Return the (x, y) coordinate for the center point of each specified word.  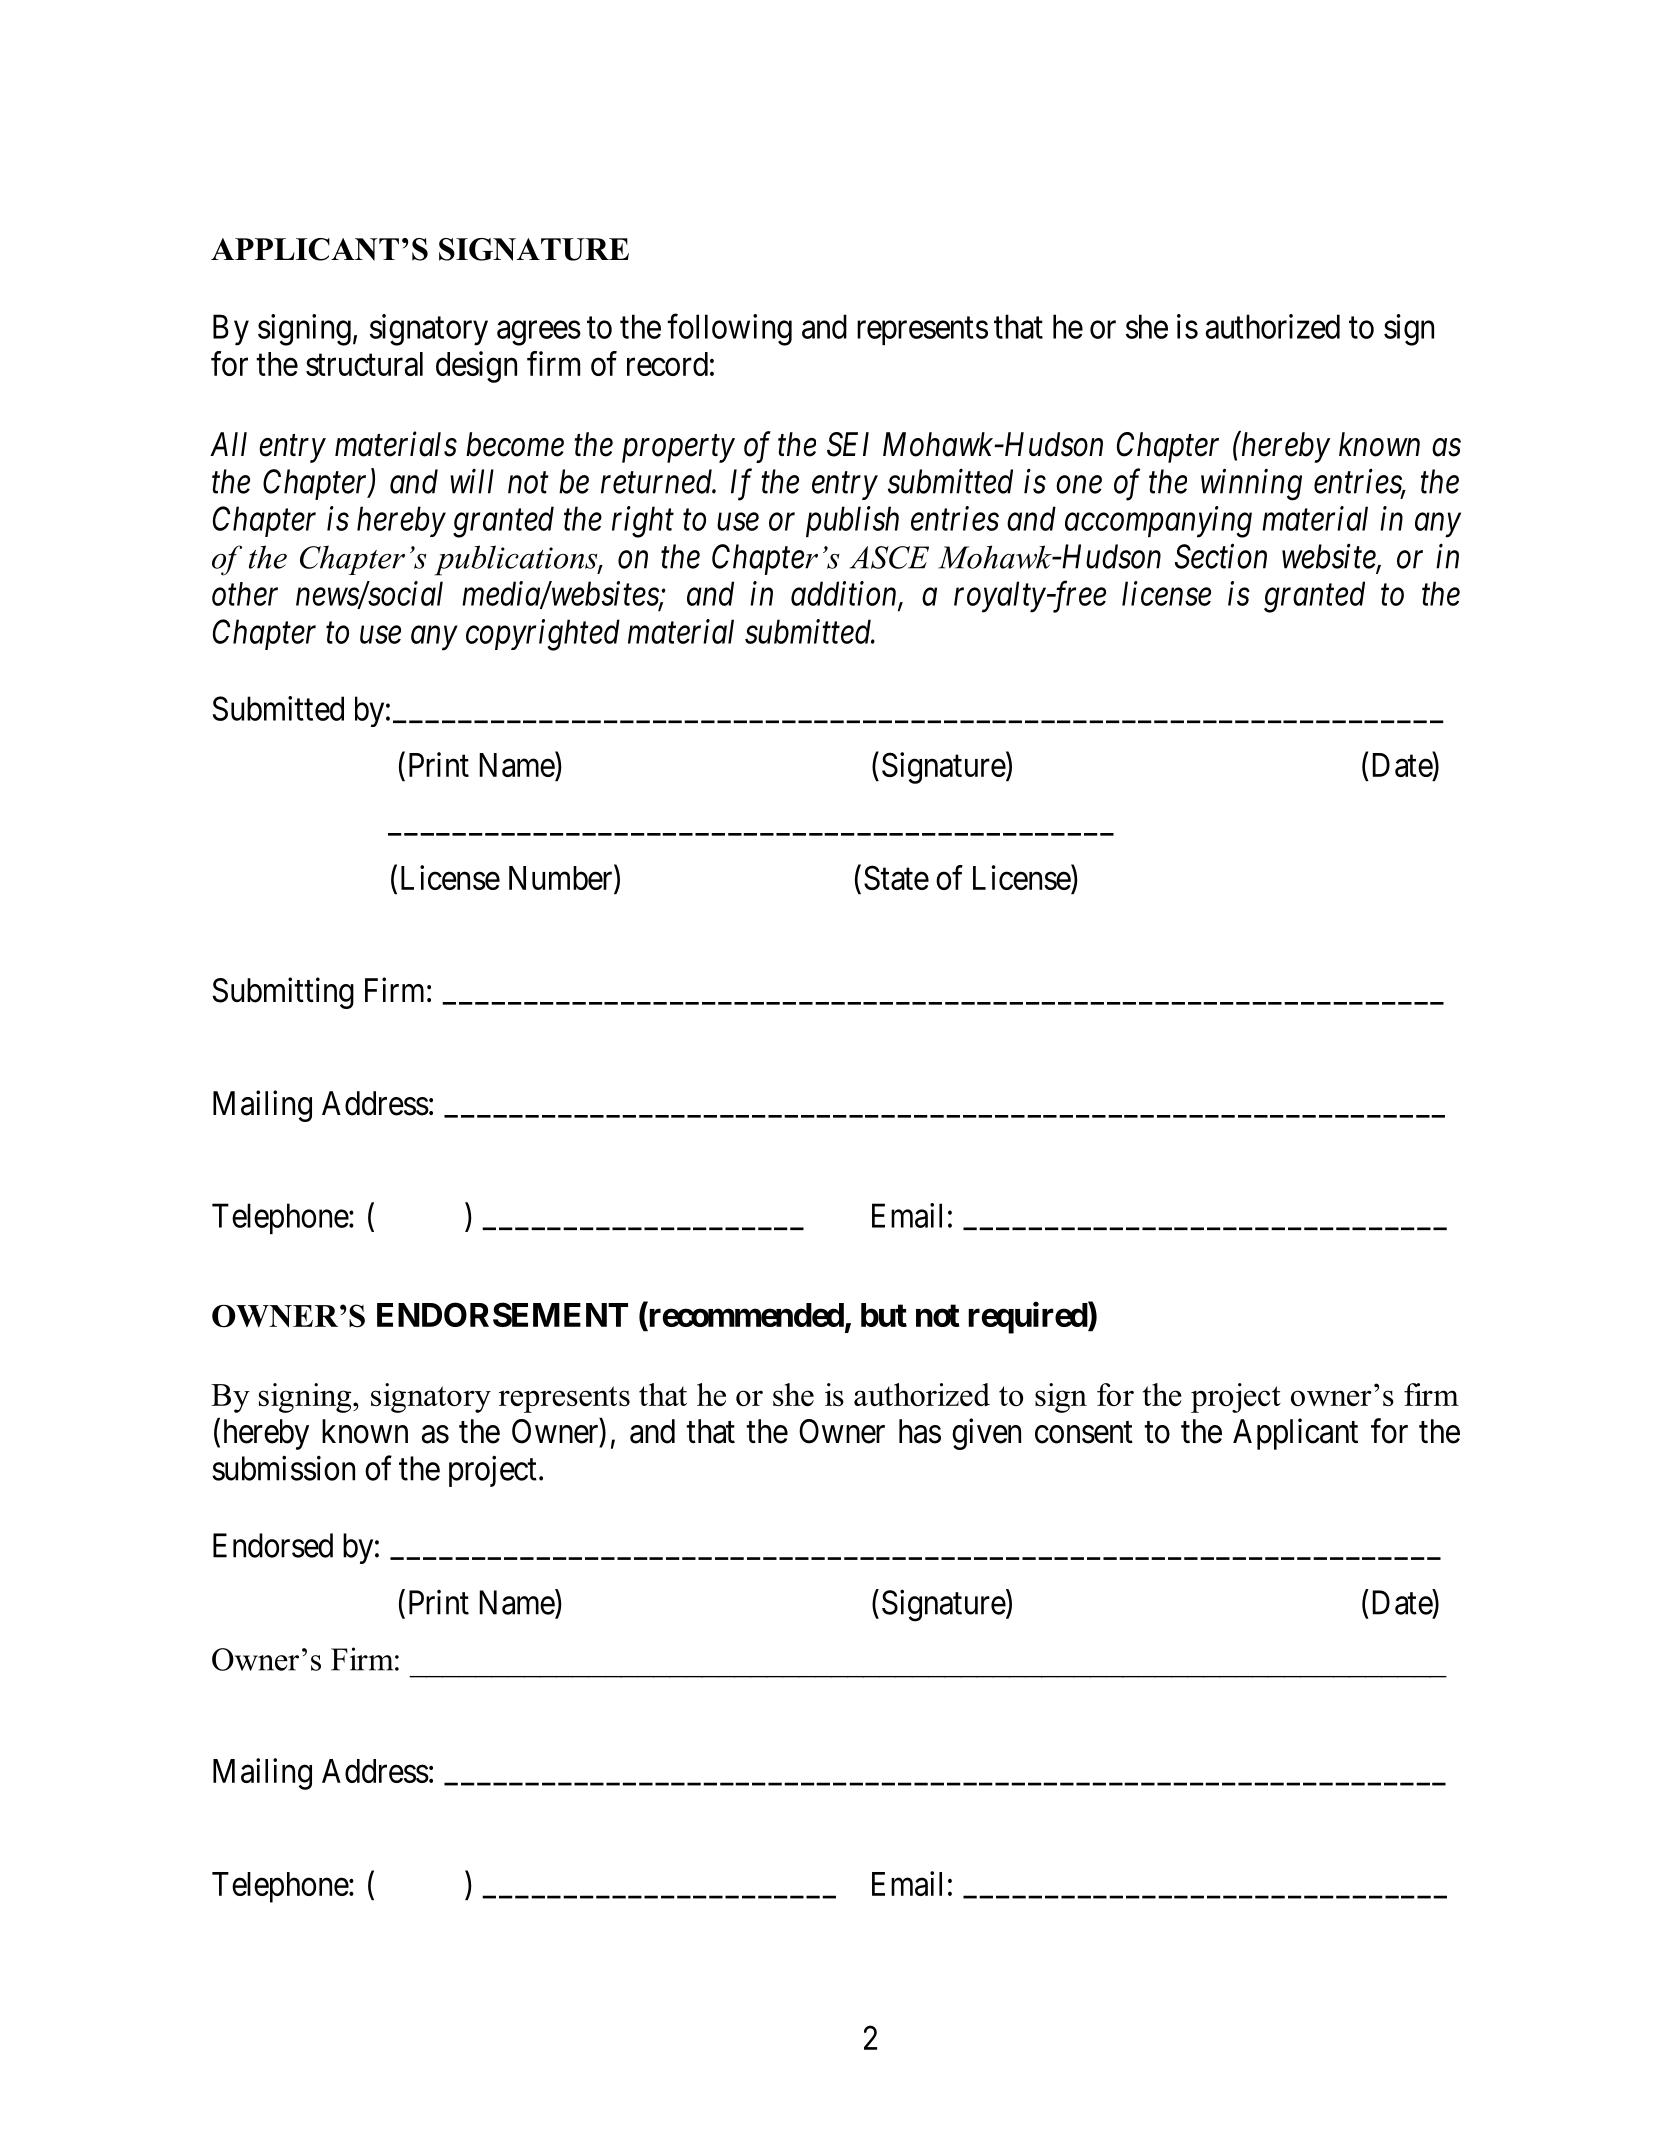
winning (1251, 485)
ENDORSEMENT (502, 1314)
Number (562, 877)
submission (283, 1468)
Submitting (283, 993)
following (729, 330)
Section (1221, 556)
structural (364, 364)
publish (852, 521)
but (884, 1315)
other (245, 594)
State (896, 877)
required (1028, 1318)
